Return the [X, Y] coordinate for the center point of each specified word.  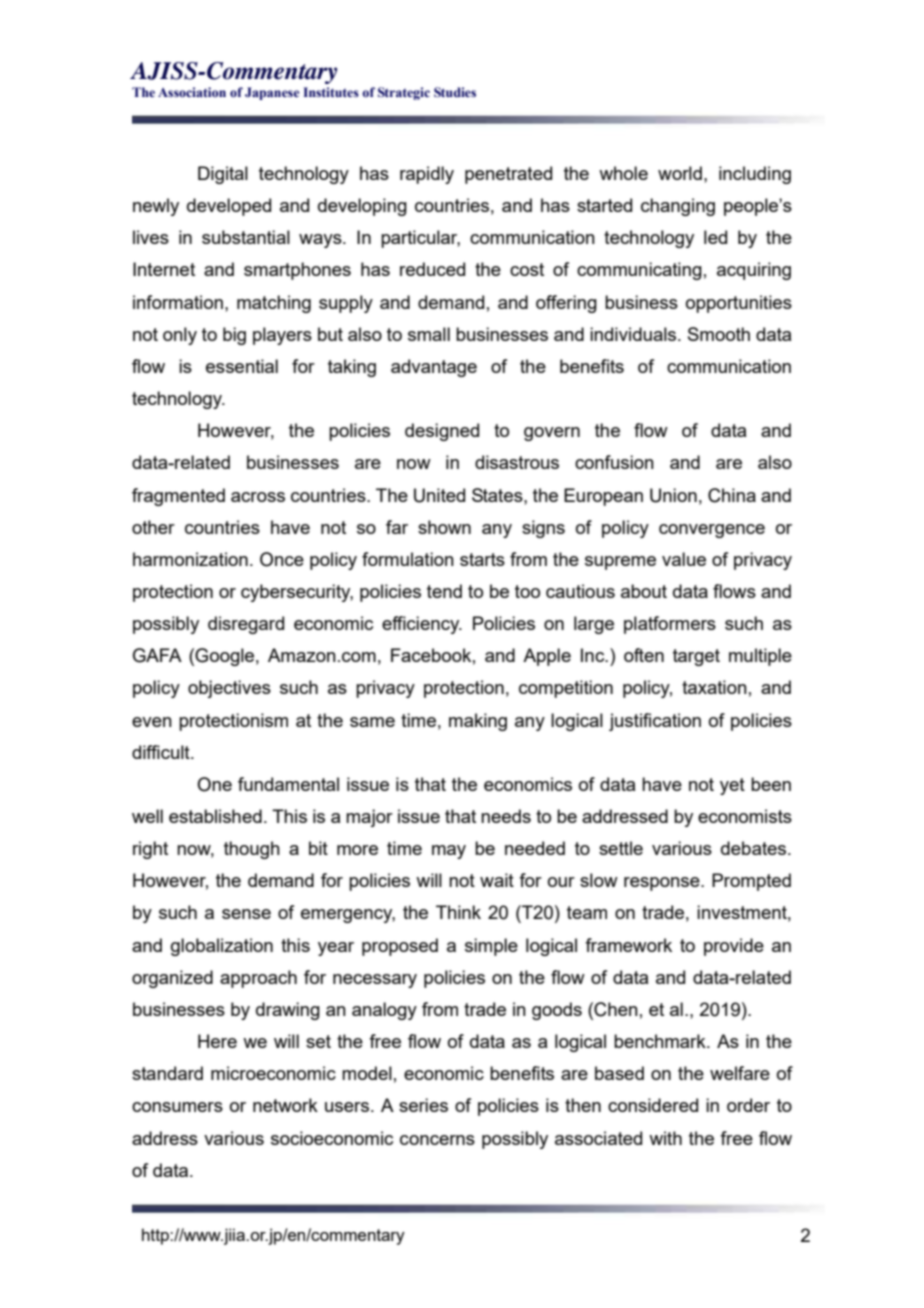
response [663, 884]
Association [192, 92]
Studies [455, 92]
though [252, 850]
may [449, 852]
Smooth [719, 334]
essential [242, 366]
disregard [246, 625]
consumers [177, 1107]
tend [444, 591]
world [680, 173]
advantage [434, 368]
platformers [670, 625]
